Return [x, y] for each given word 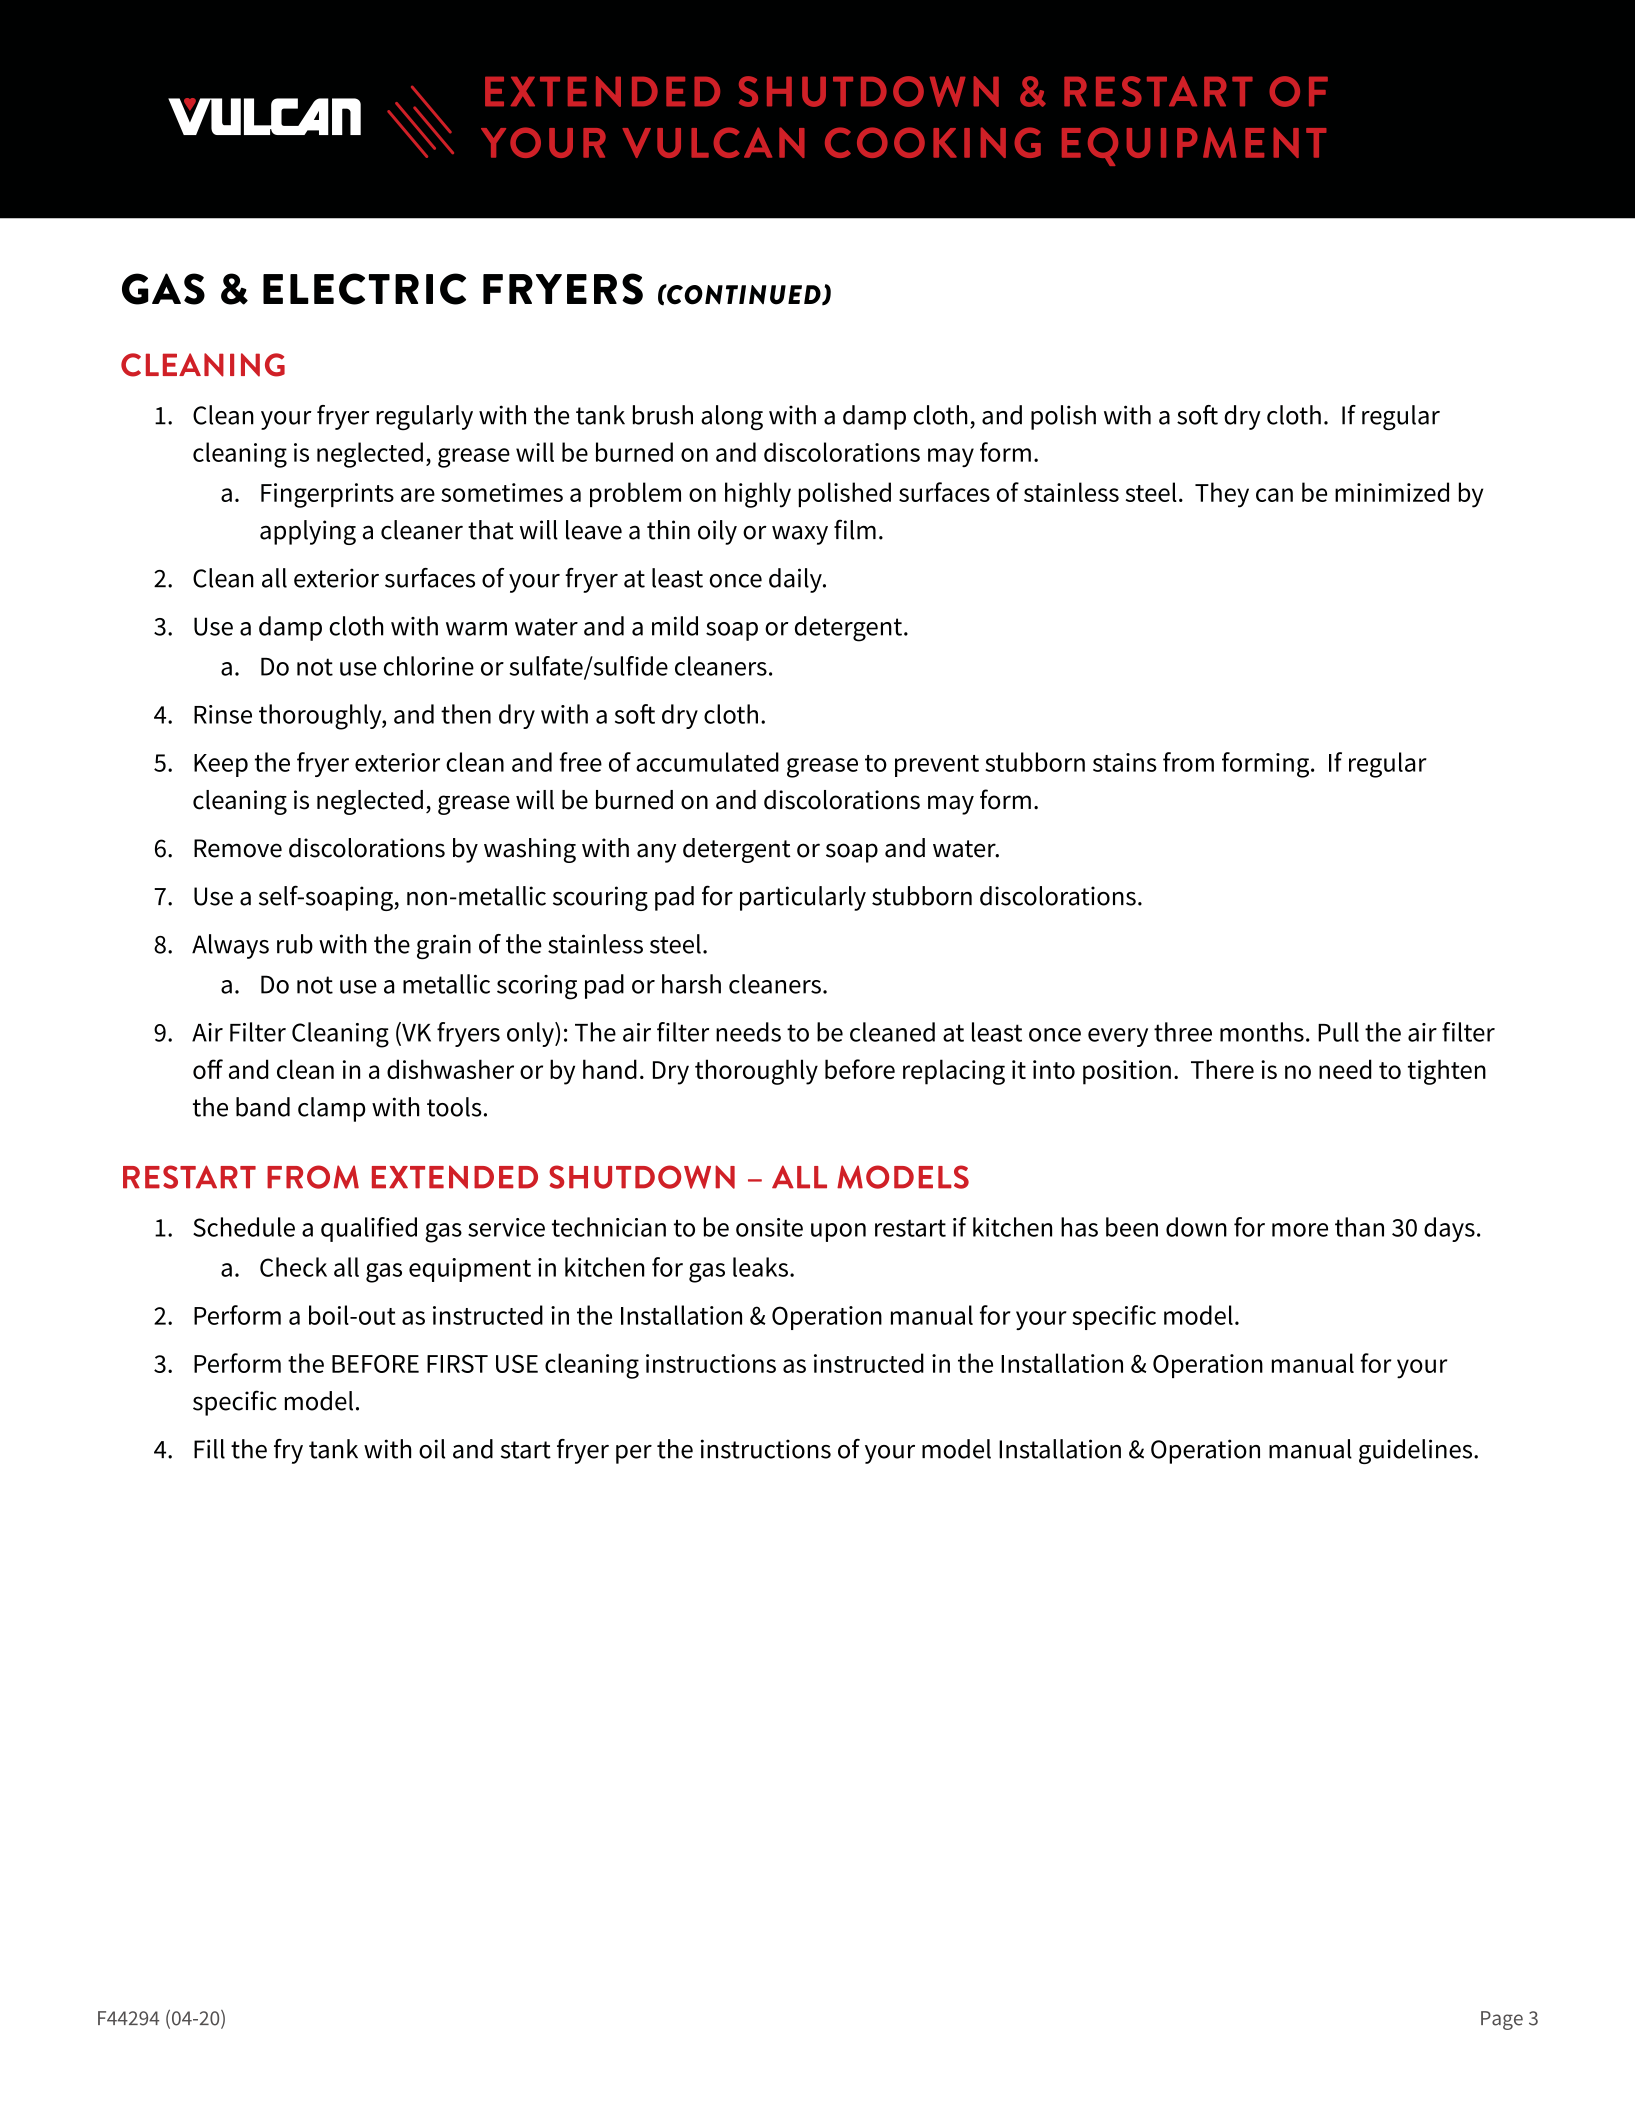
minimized [1392, 492]
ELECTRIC [364, 289]
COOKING [933, 142]
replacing [954, 1072]
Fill [209, 1449]
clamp [331, 1109]
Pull [1338, 1032]
